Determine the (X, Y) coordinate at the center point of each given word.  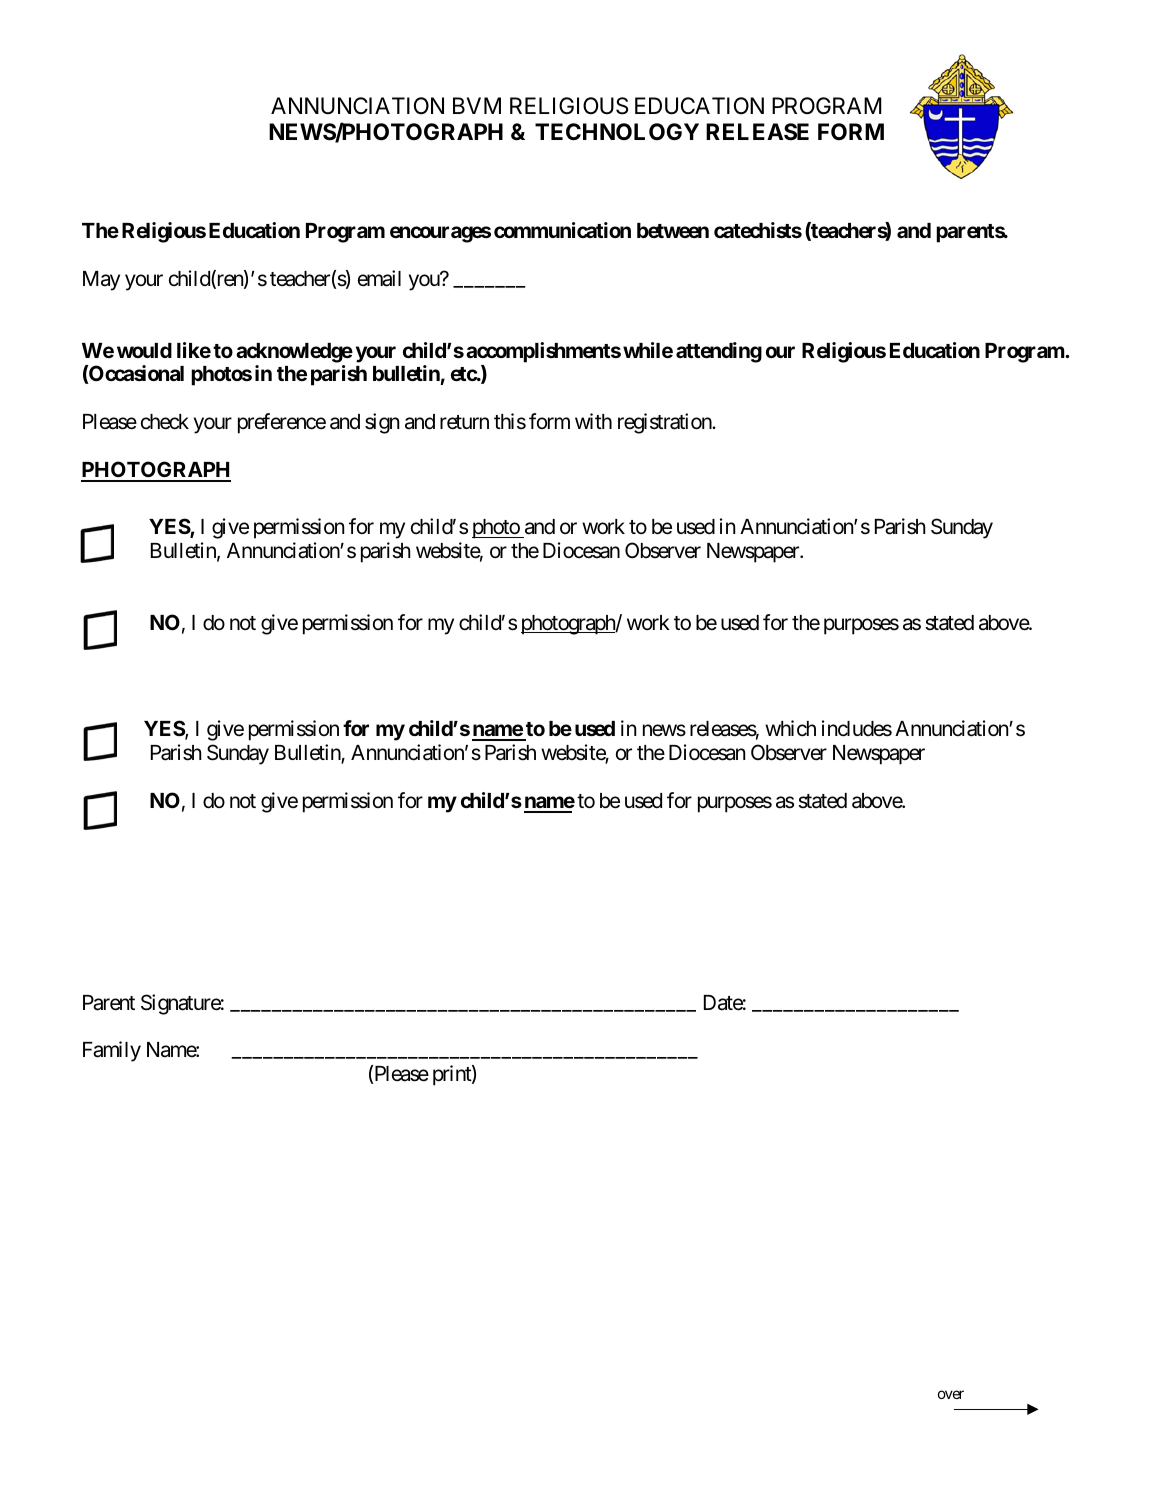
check (165, 422)
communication (562, 230)
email (379, 278)
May (101, 281)
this (510, 421)
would (144, 350)
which (790, 728)
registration (665, 423)
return (464, 422)
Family (112, 1051)
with (593, 421)
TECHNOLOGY (617, 131)
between (673, 230)
